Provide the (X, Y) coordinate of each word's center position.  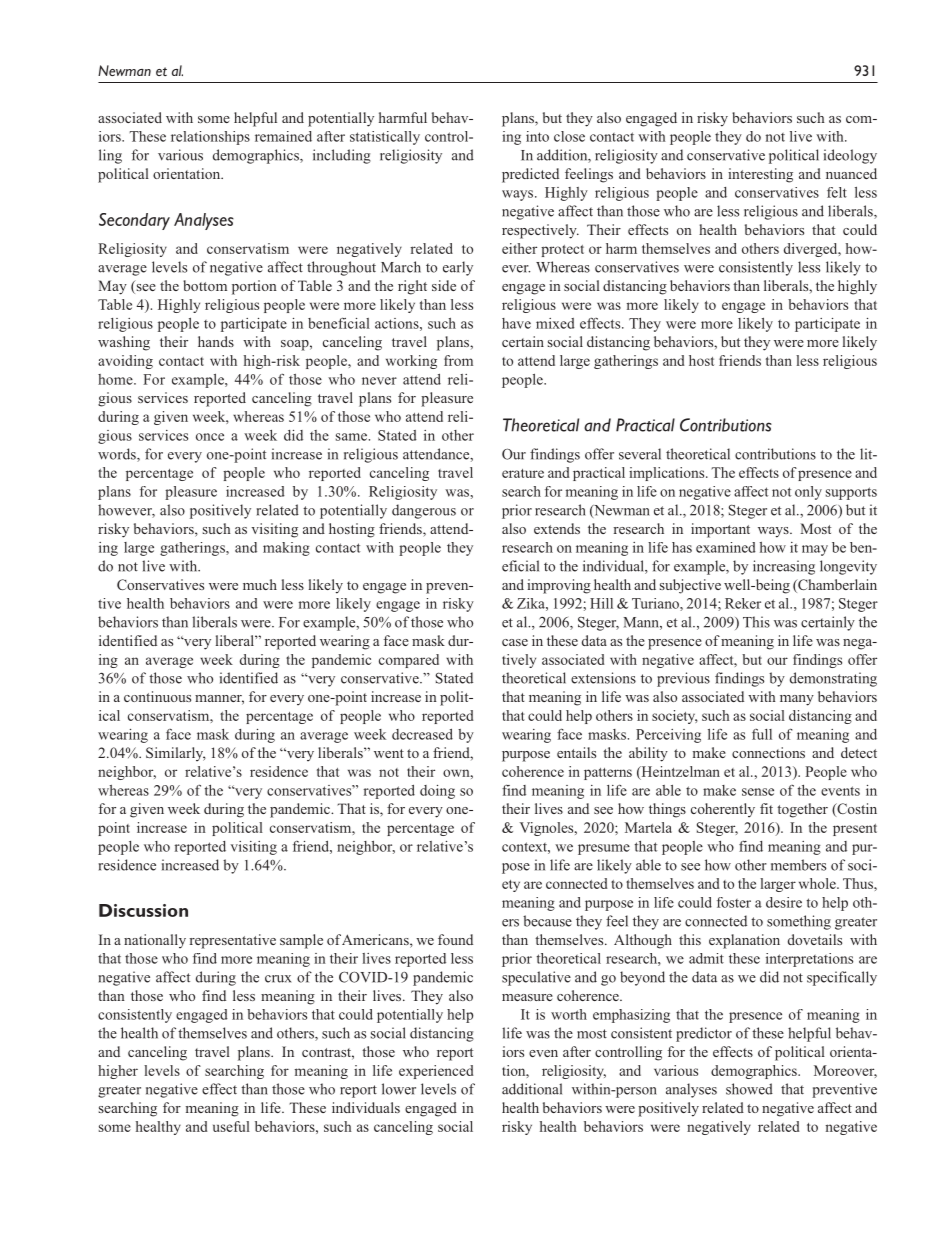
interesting (760, 175)
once (210, 437)
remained (283, 136)
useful (231, 1126)
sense (758, 792)
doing (437, 792)
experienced (436, 1072)
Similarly (176, 754)
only (808, 493)
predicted (530, 175)
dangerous (424, 511)
